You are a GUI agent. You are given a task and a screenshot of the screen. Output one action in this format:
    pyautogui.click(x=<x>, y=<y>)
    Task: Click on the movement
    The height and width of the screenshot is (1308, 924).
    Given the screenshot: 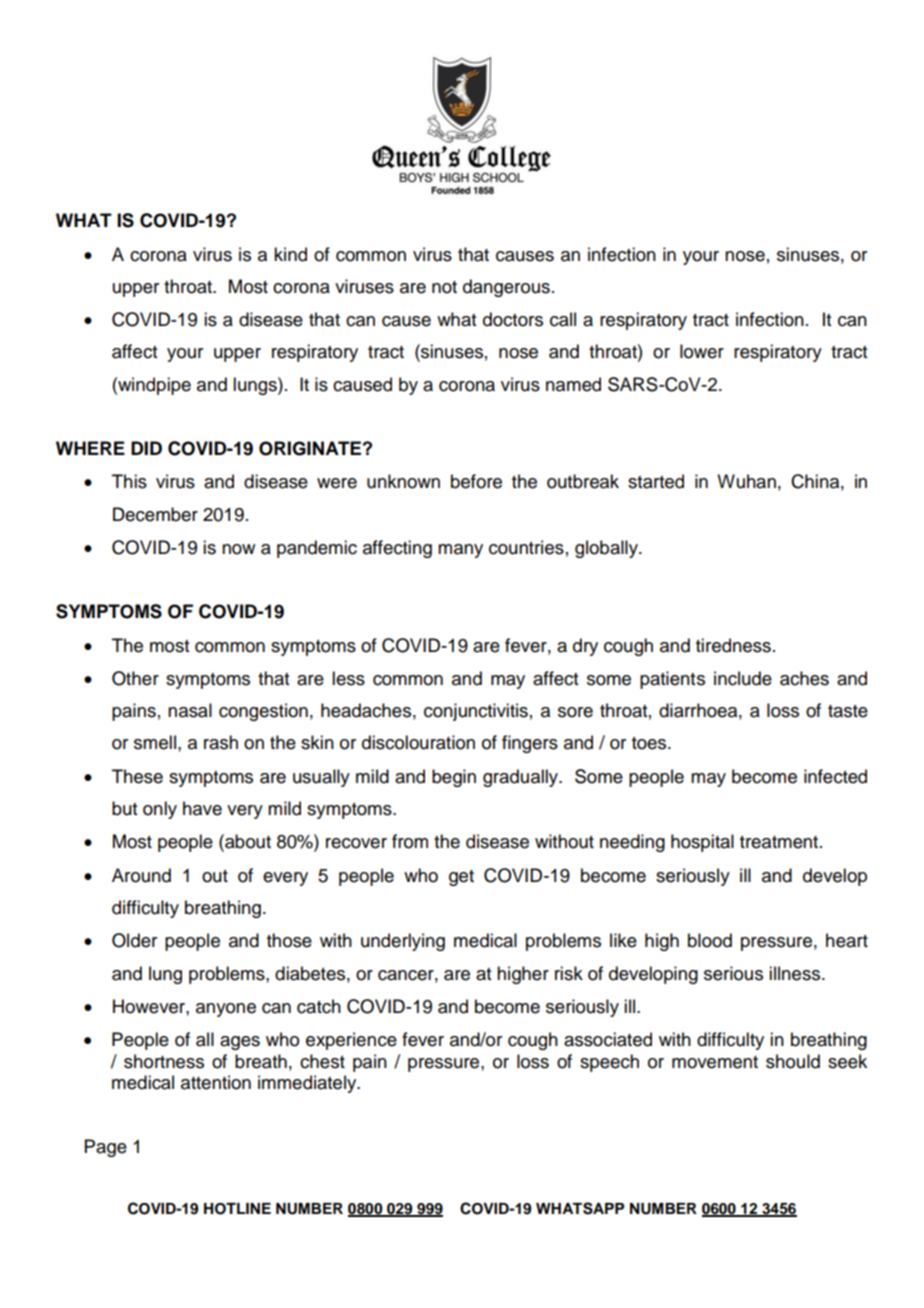 What is the action you would take?
    pyautogui.click(x=715, y=1062)
